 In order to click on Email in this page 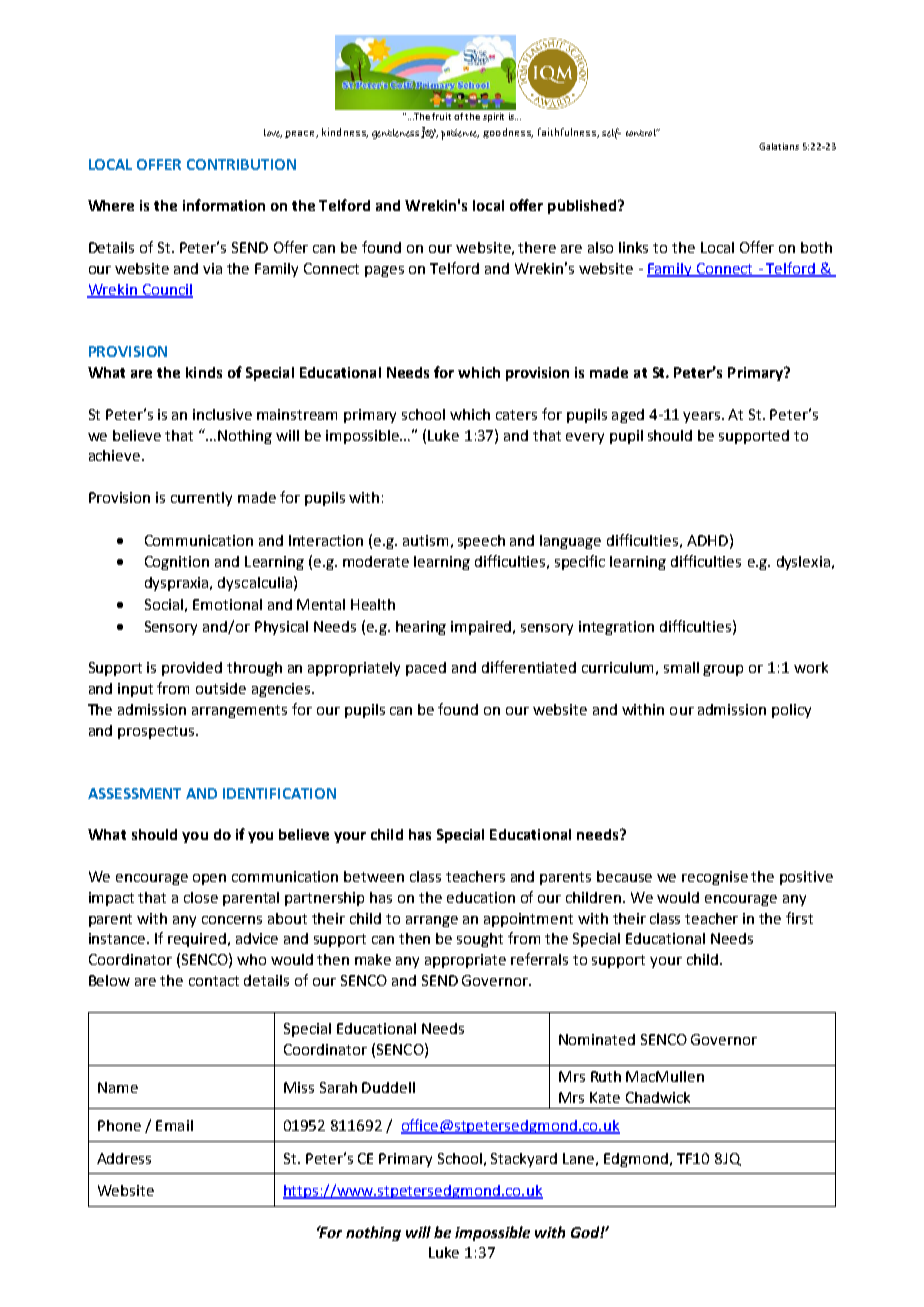, I will do `click(174, 1125)`.
